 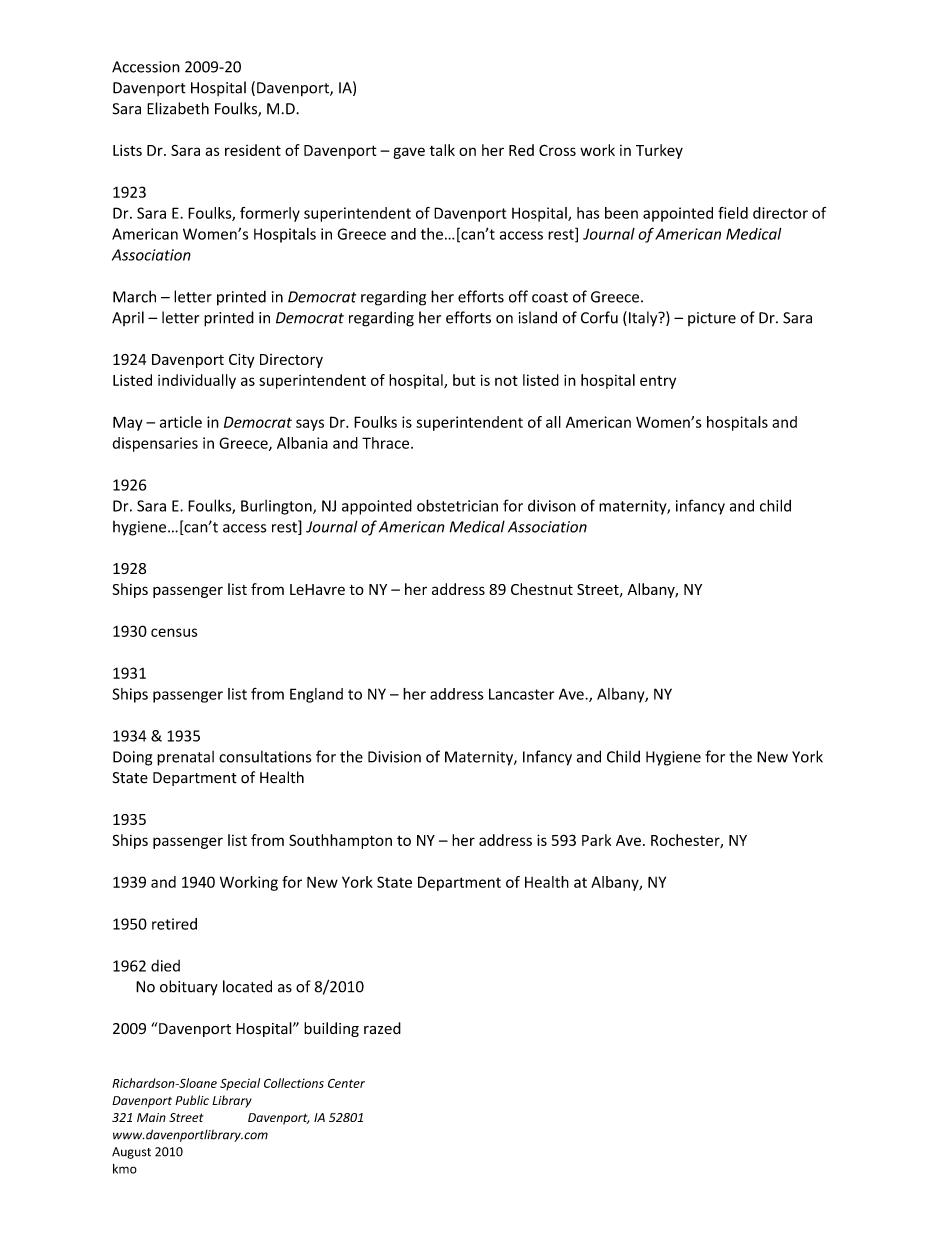 What do you see at coordinates (442, 150) in the screenshot?
I see `talk` at bounding box center [442, 150].
